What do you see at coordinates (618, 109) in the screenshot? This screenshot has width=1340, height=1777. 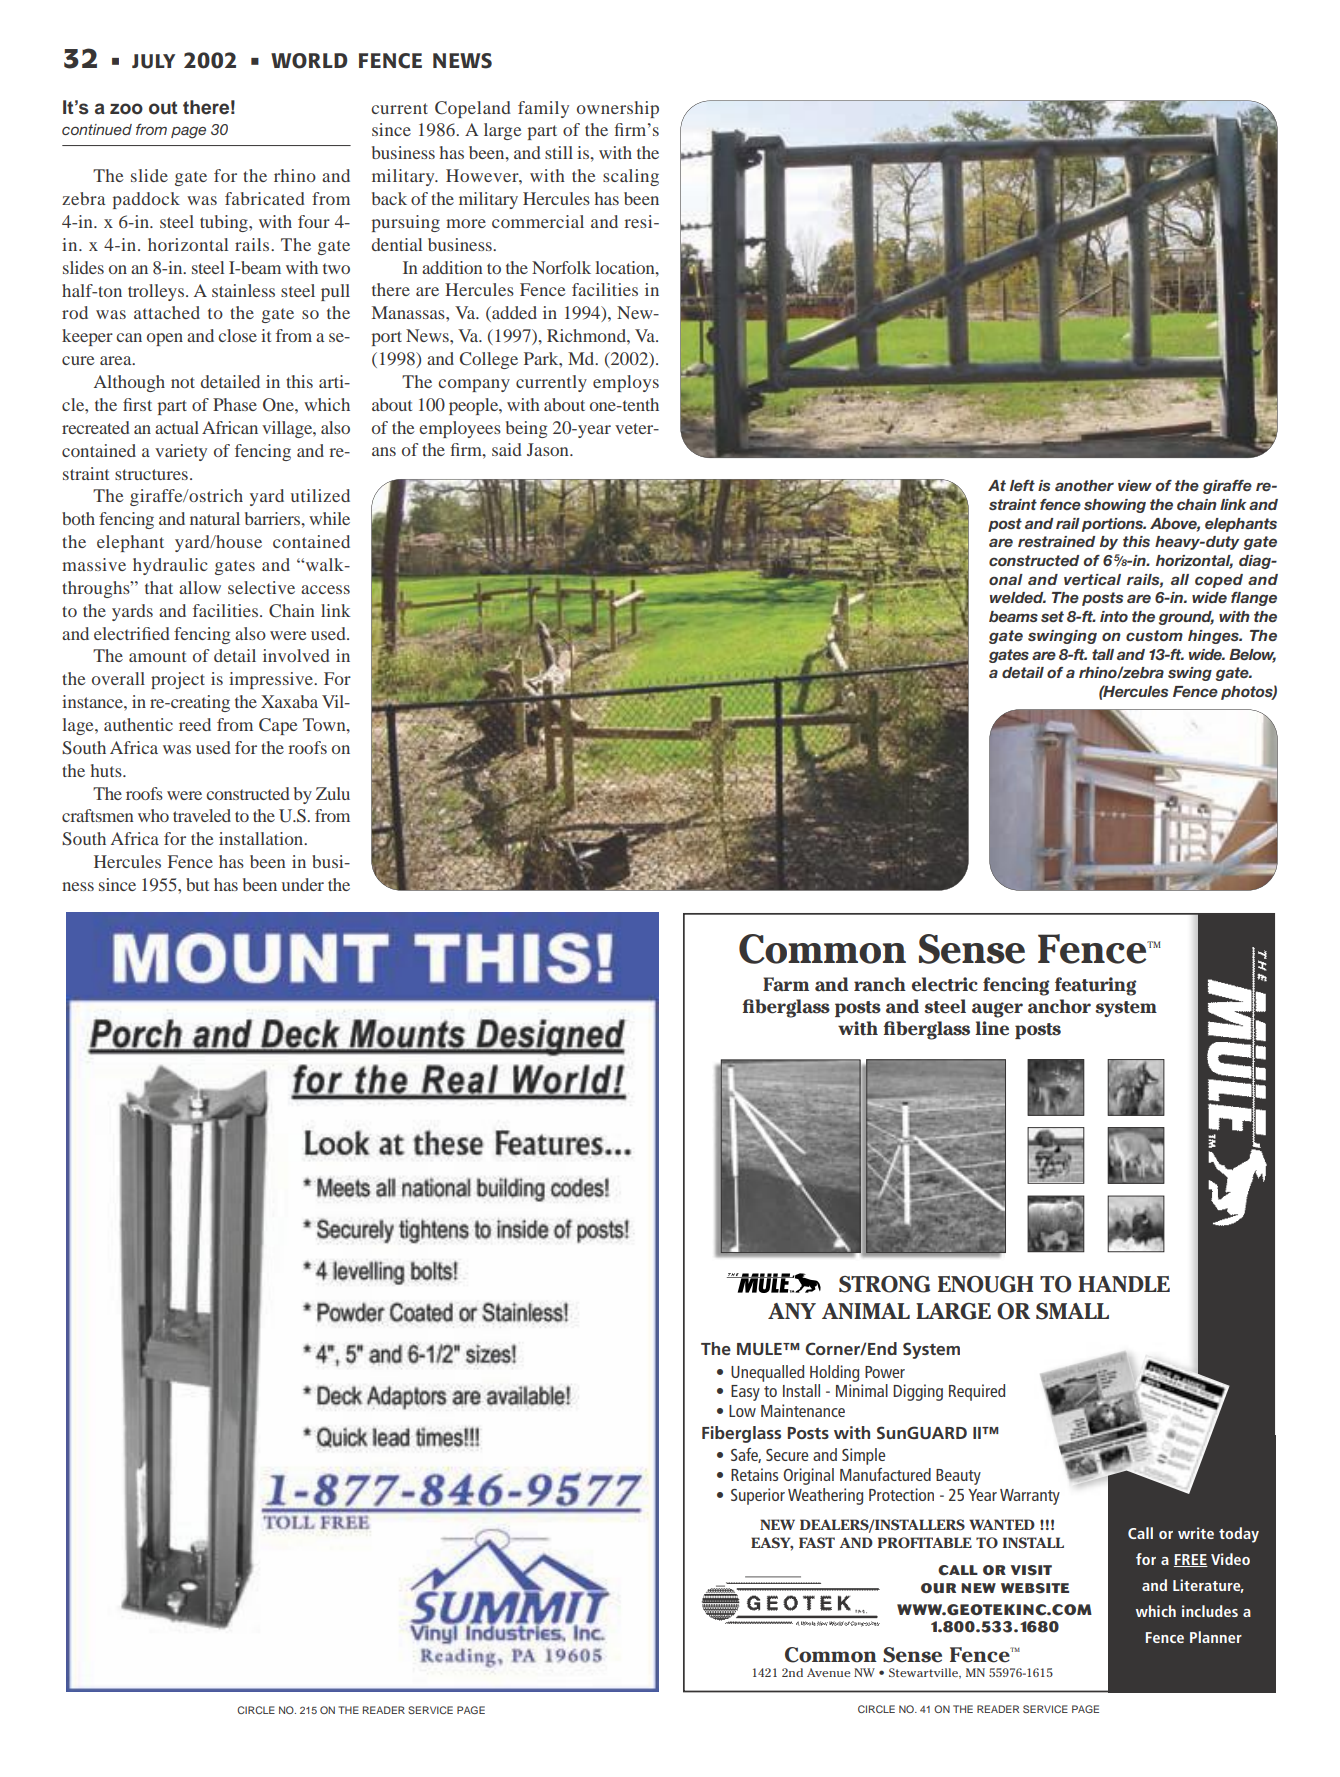 I see `ownership` at bounding box center [618, 109].
